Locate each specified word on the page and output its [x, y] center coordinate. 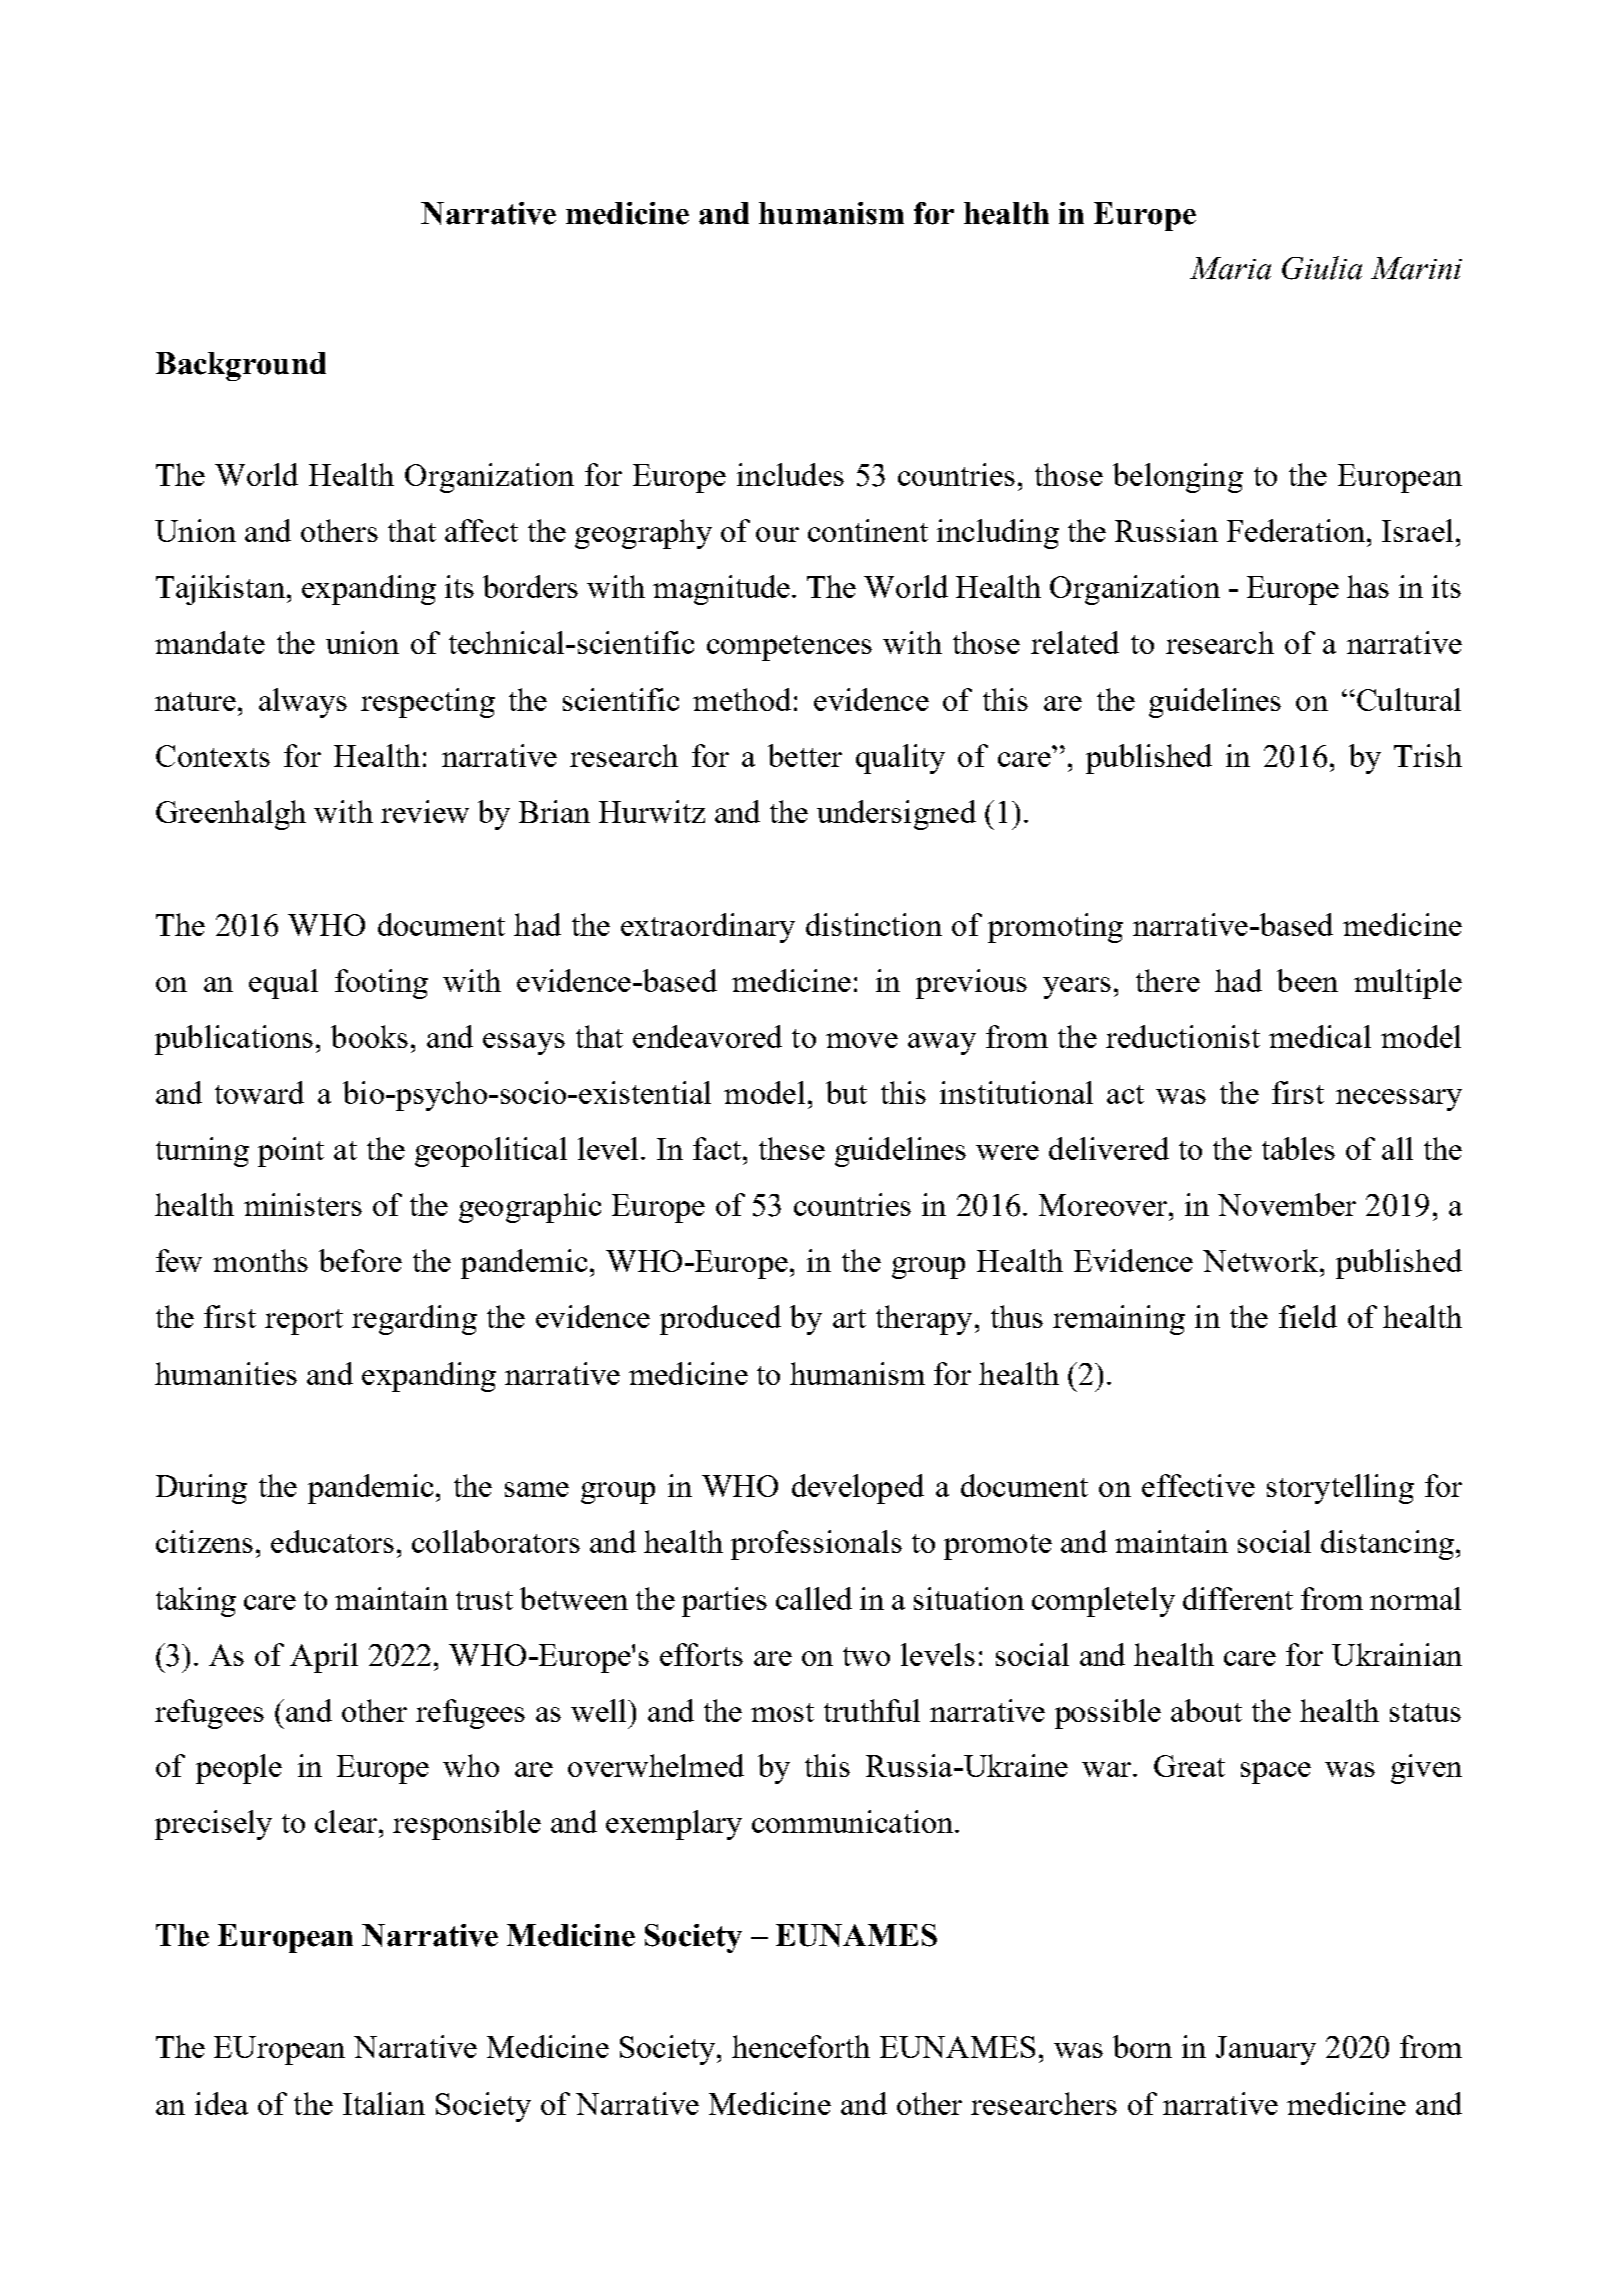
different [1238, 1598]
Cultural [1407, 699]
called [814, 1598]
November [1287, 1204]
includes [790, 474]
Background [241, 366]
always [303, 703]
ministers [303, 1204]
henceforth [801, 2046]
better [805, 755]
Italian [384, 2103]
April [324, 1658]
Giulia [1322, 268]
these [792, 1148]
